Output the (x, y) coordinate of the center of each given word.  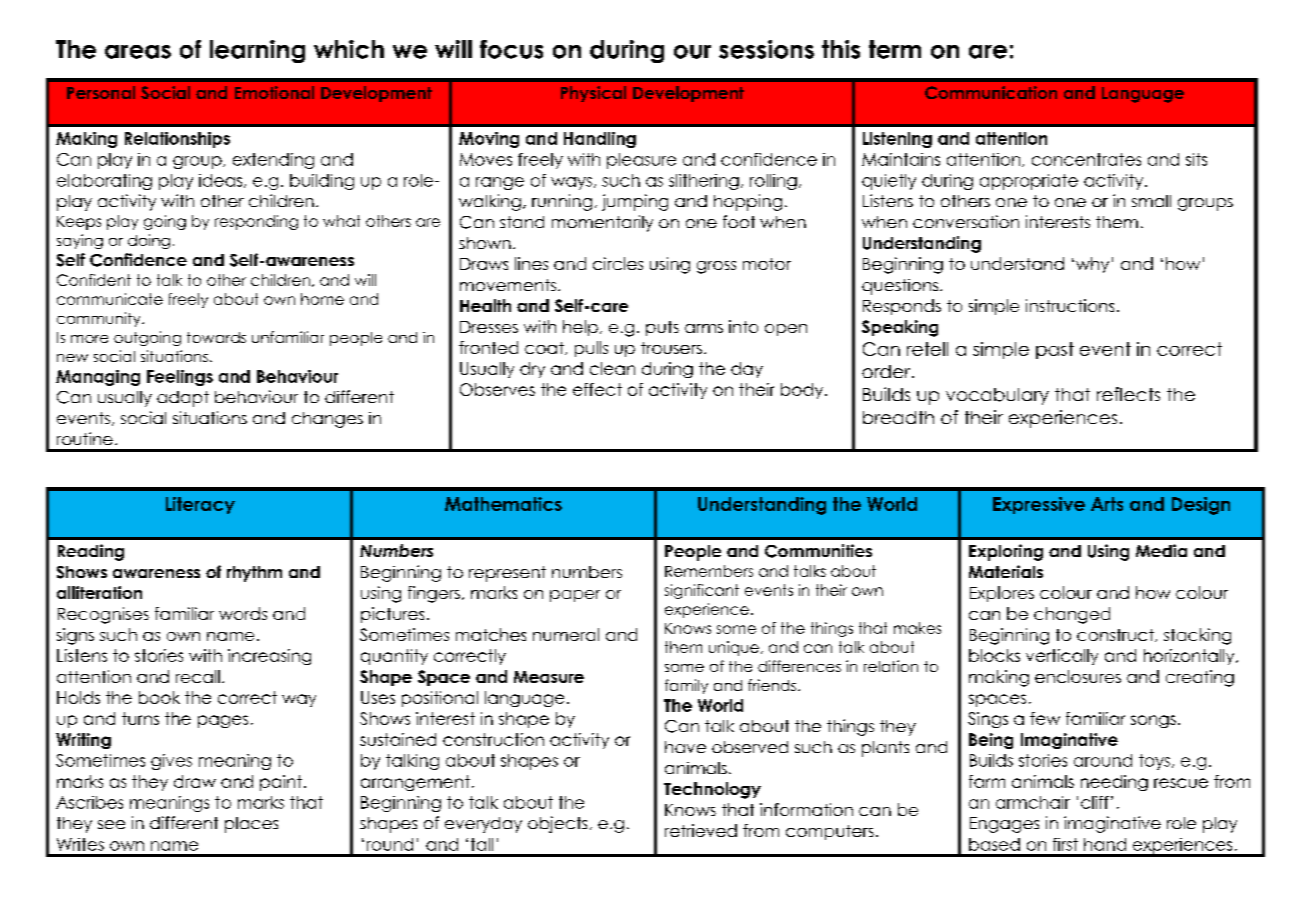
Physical (593, 94)
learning (257, 51)
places (251, 825)
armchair (1033, 802)
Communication (991, 92)
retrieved (701, 830)
